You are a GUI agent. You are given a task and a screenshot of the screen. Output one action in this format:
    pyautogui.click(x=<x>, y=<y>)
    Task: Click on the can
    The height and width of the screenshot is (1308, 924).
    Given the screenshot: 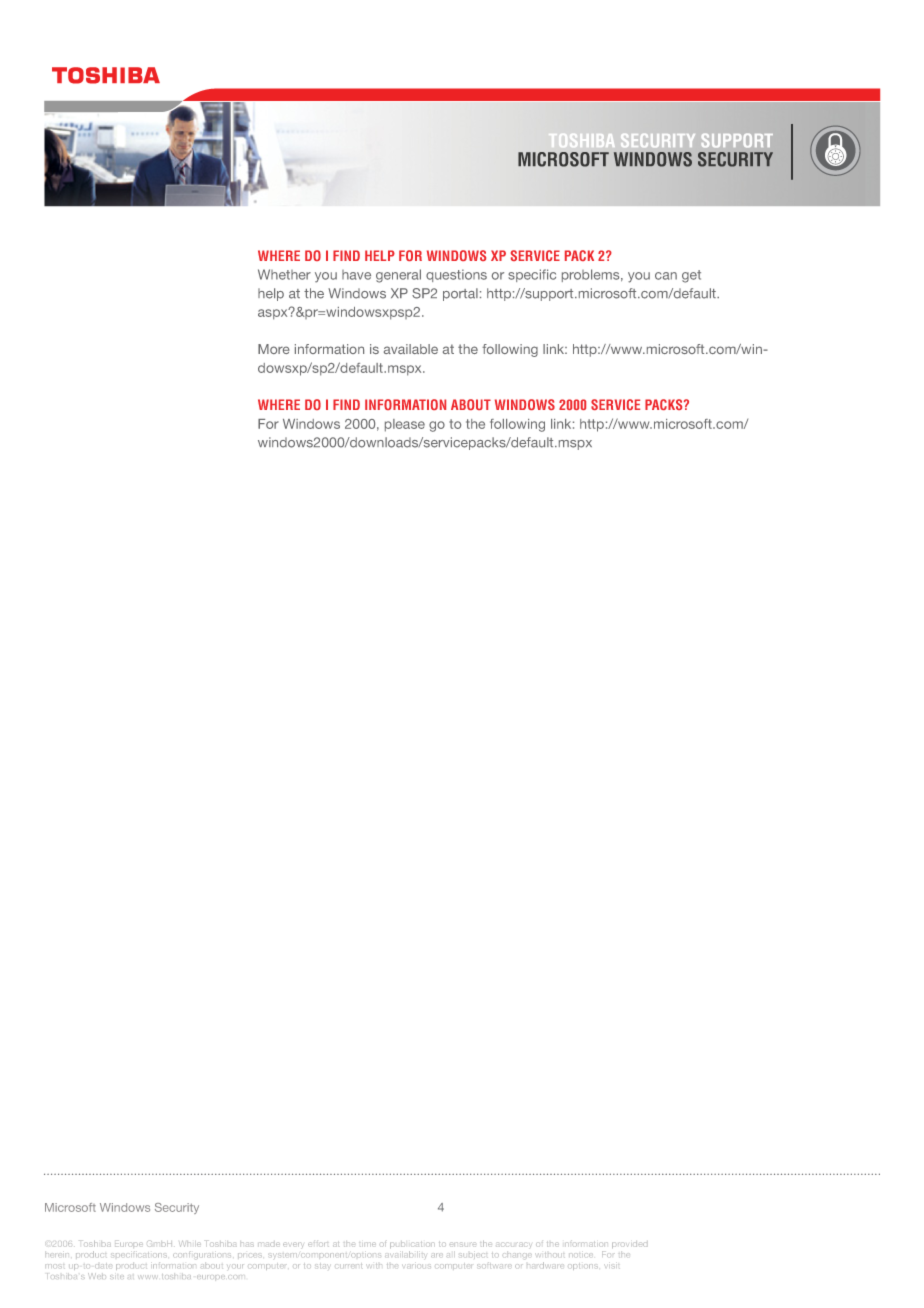 What is the action you would take?
    pyautogui.click(x=666, y=276)
